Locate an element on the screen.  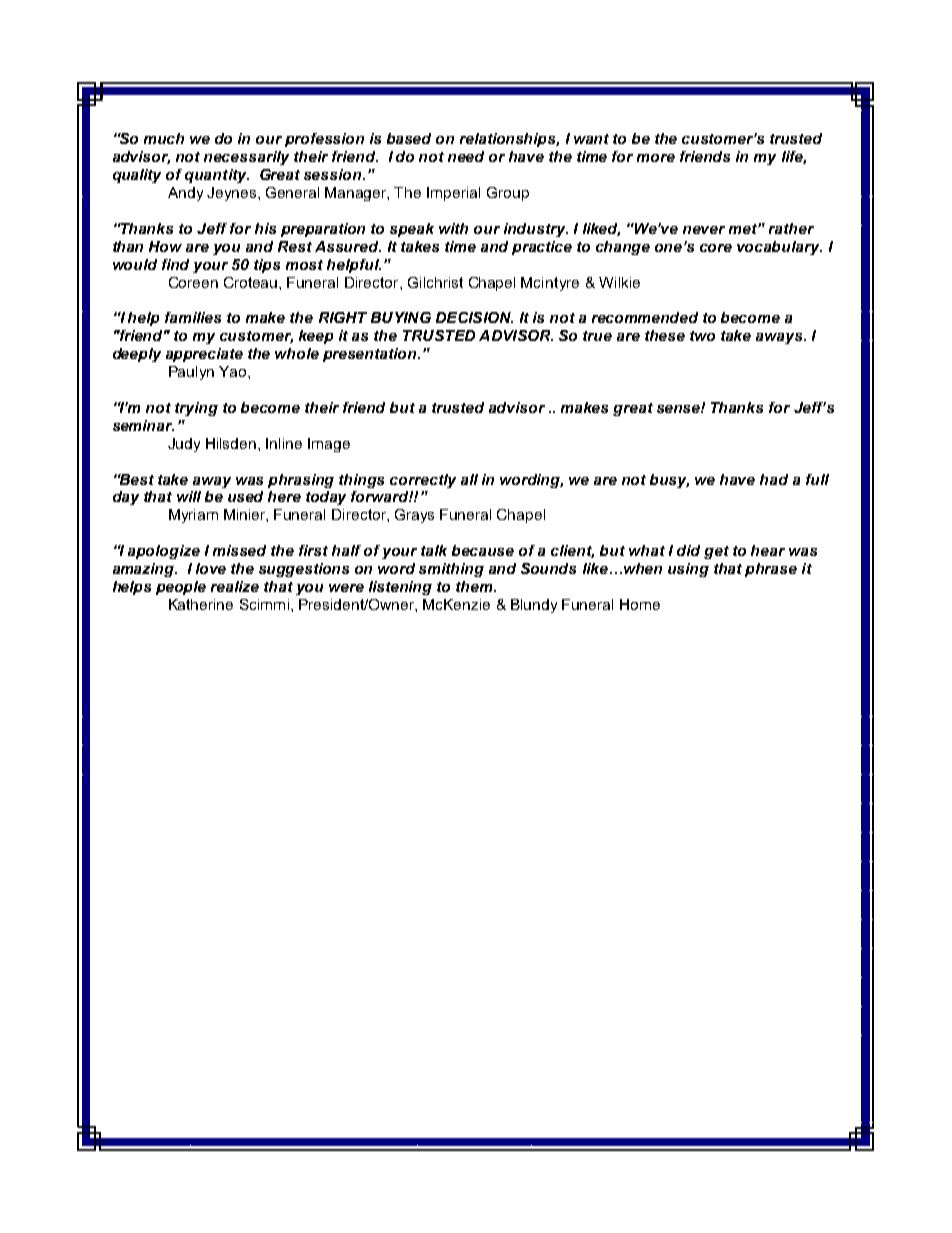
Yao is located at coordinates (234, 371).
